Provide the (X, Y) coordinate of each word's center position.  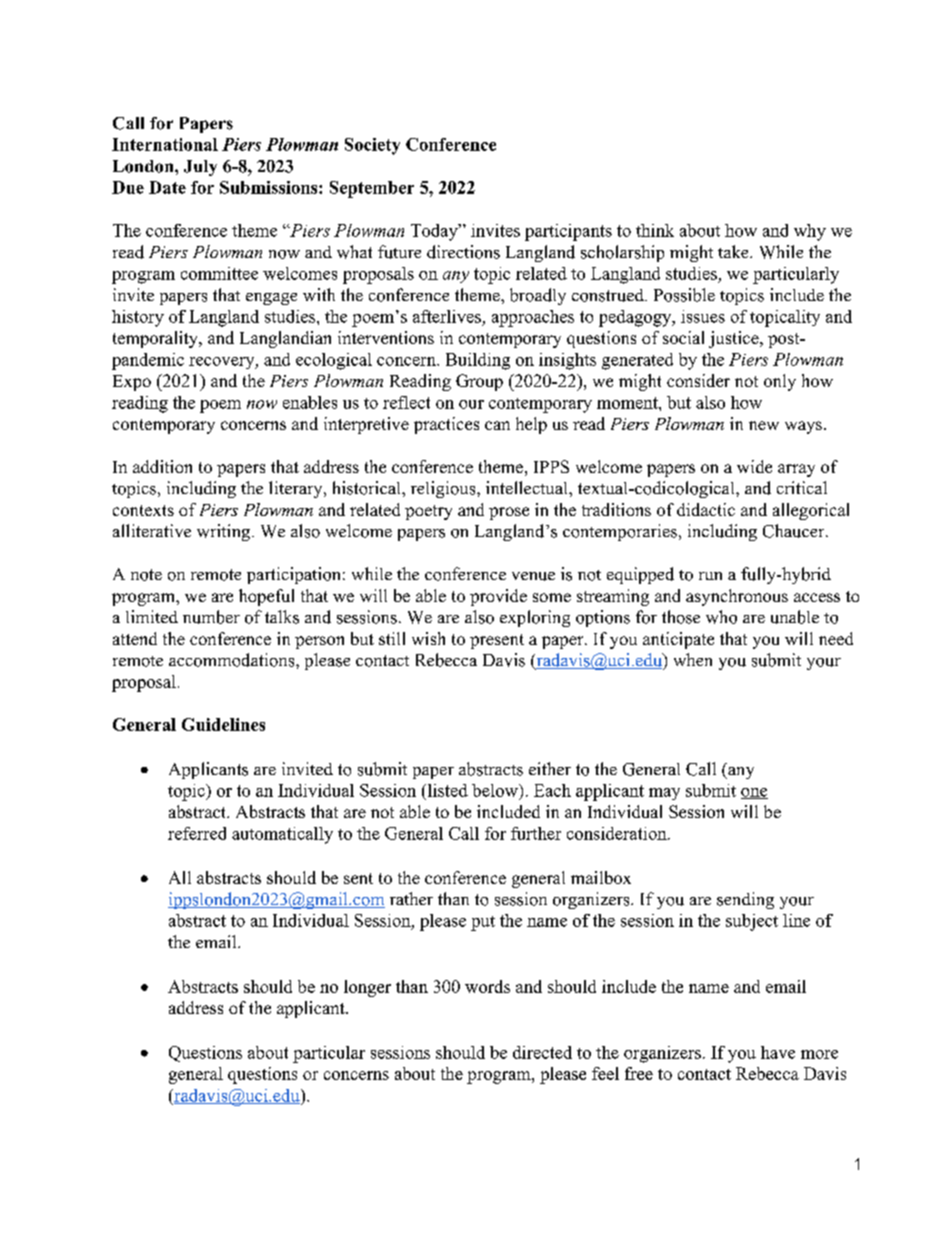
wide (754, 466)
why (810, 232)
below (496, 790)
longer (367, 988)
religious (444, 489)
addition (162, 466)
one (754, 793)
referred (197, 833)
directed (542, 1052)
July (200, 168)
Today (435, 232)
